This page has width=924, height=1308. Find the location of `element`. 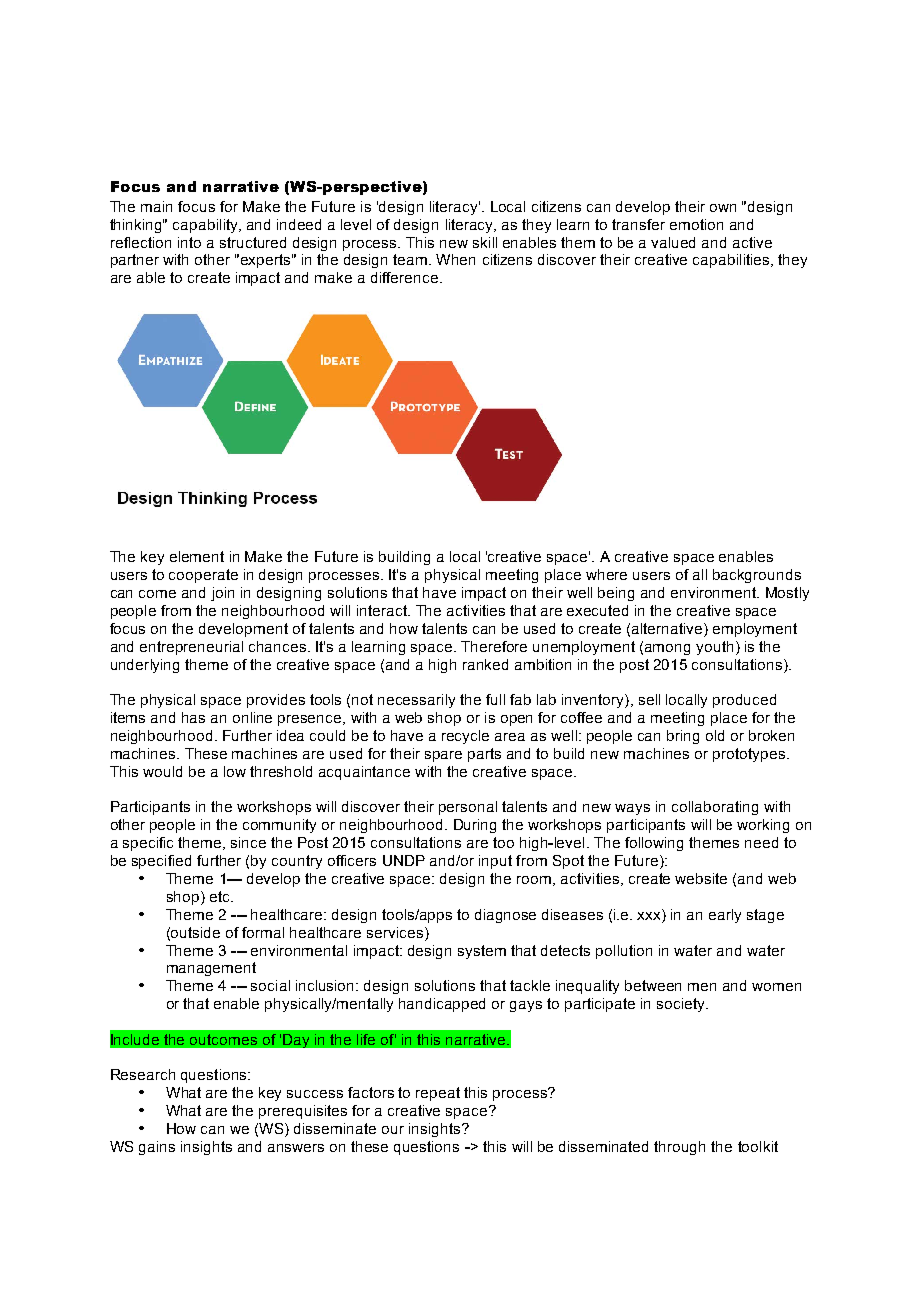

element is located at coordinates (197, 556).
